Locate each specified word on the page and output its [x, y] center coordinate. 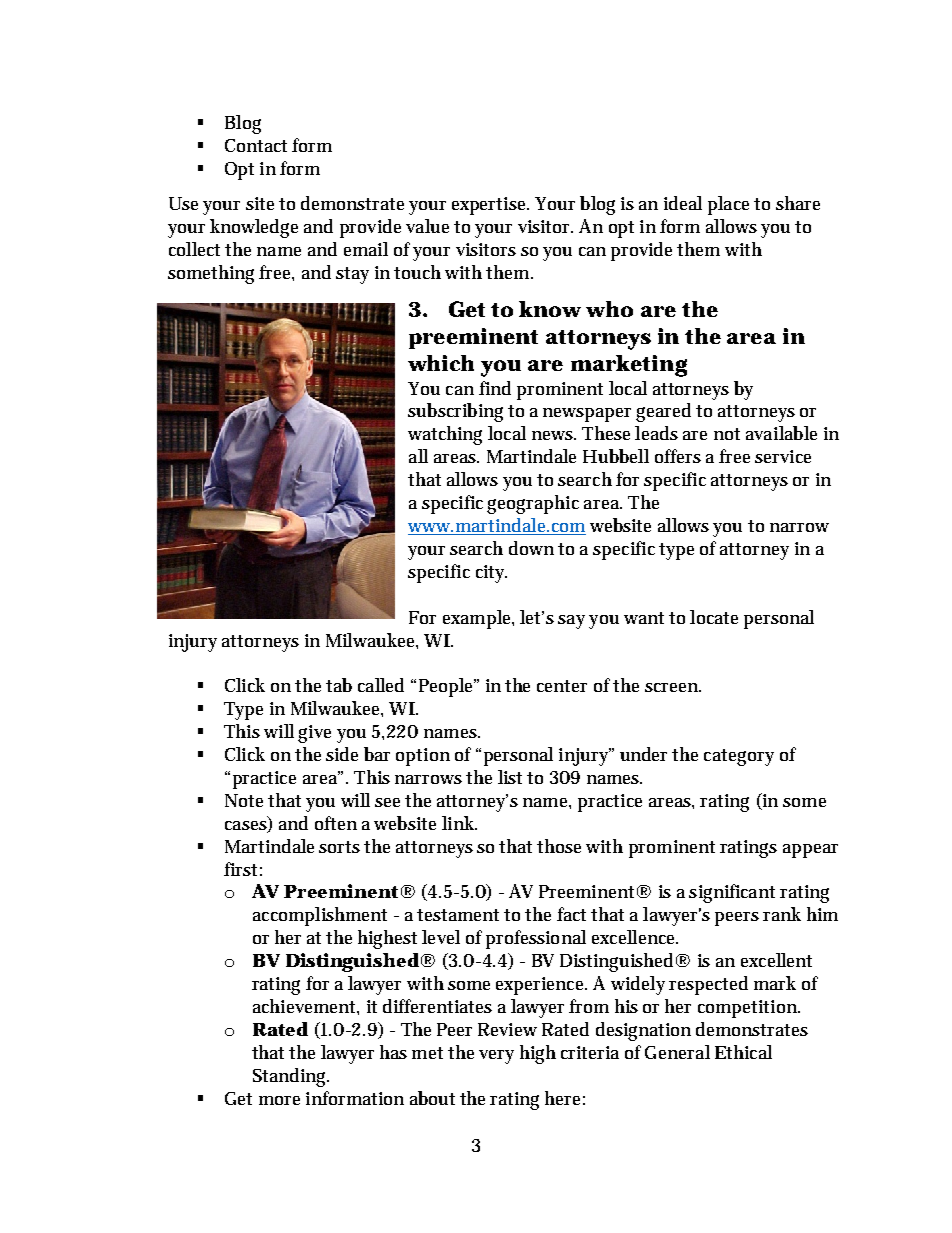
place [728, 205]
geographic [533, 504]
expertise [490, 206]
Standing [291, 1077]
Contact [256, 145]
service [783, 456]
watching [445, 435]
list [510, 777]
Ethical [743, 1052]
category [739, 757]
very [496, 1057]
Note [244, 800]
